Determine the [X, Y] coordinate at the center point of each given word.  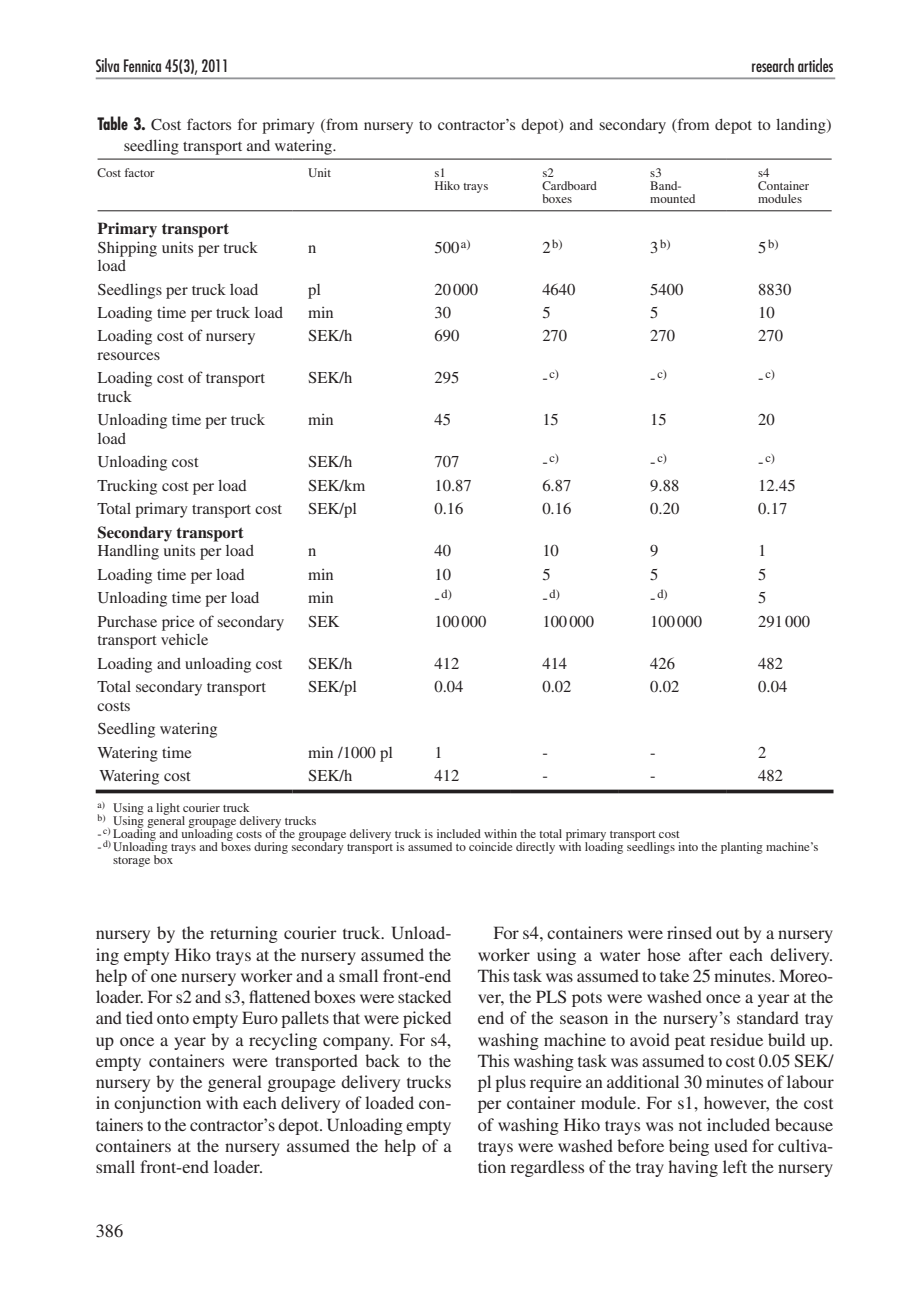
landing [802, 126]
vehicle [184, 639]
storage [131, 862]
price [178, 623]
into [688, 846]
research [773, 65]
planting [742, 848]
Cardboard [569, 185]
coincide [491, 846]
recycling [283, 1041]
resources [128, 356]
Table [112, 123]
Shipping [127, 249]
